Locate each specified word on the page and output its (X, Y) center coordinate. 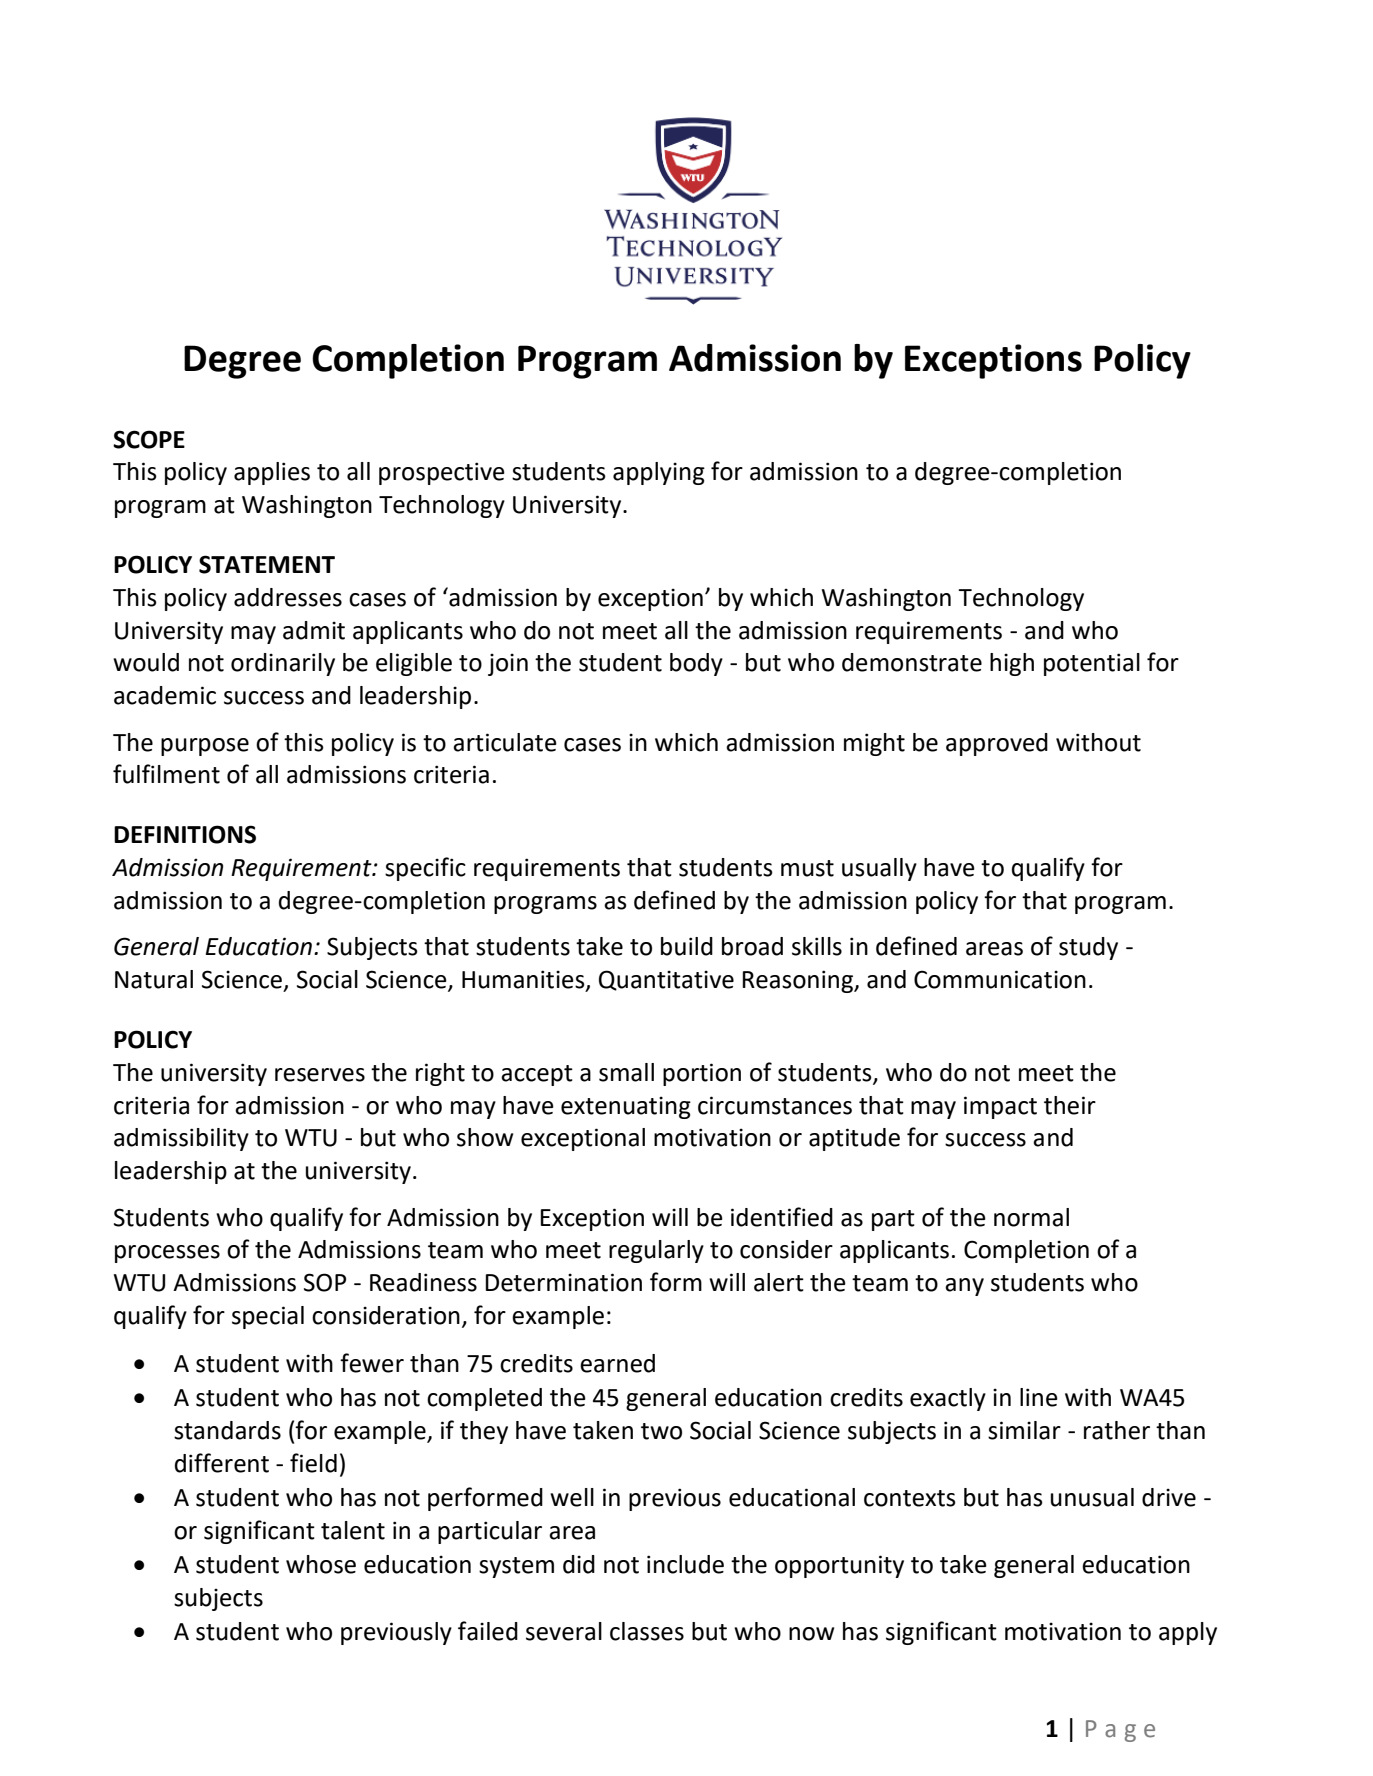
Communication (1000, 979)
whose (321, 1564)
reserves (320, 1075)
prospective (442, 473)
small (626, 1072)
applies (272, 473)
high (1012, 664)
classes (647, 1631)
